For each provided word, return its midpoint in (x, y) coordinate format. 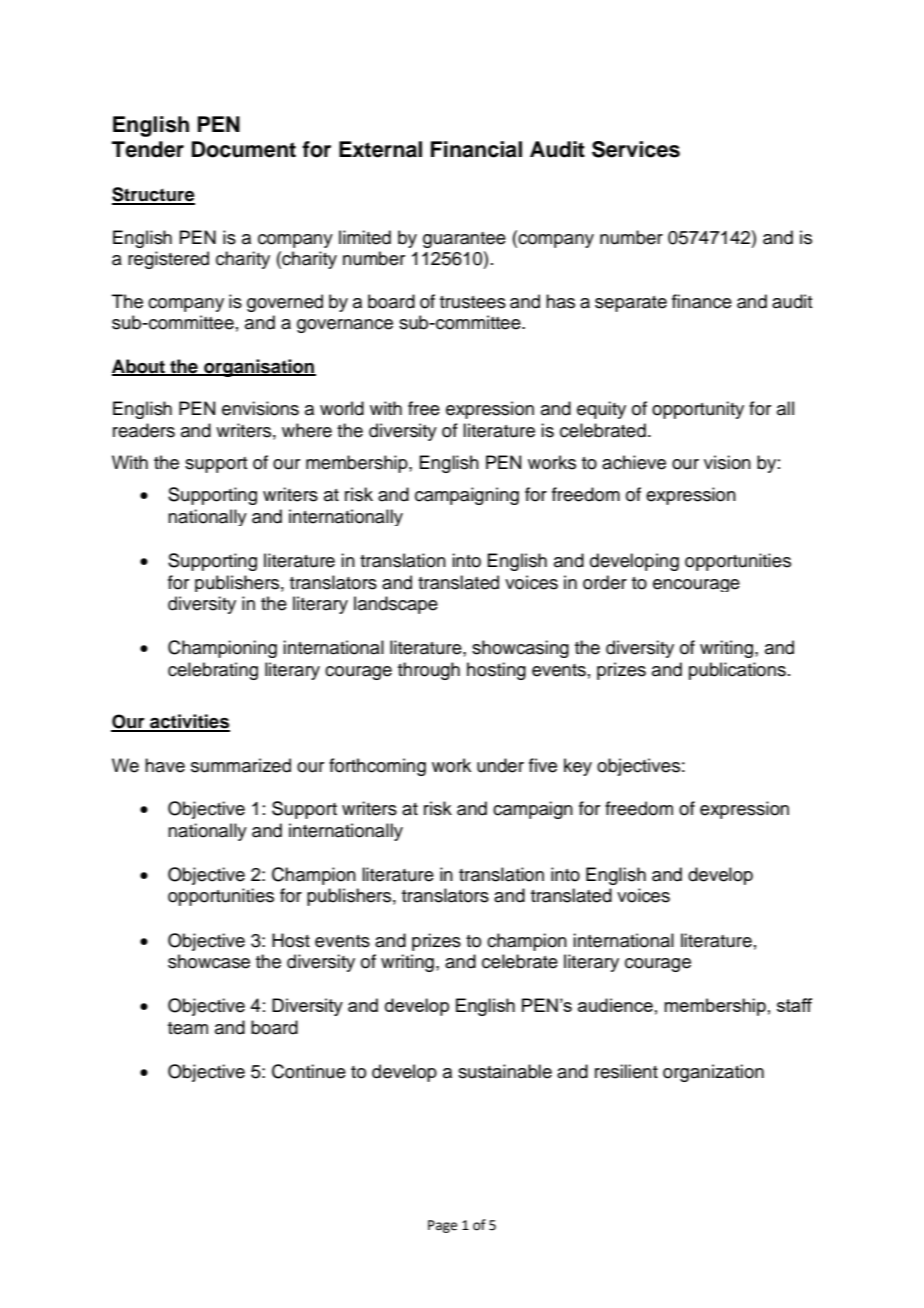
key (578, 767)
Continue (309, 1071)
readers (144, 430)
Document (244, 149)
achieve (634, 462)
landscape (396, 605)
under (500, 765)
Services (636, 149)
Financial (476, 149)
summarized (241, 765)
